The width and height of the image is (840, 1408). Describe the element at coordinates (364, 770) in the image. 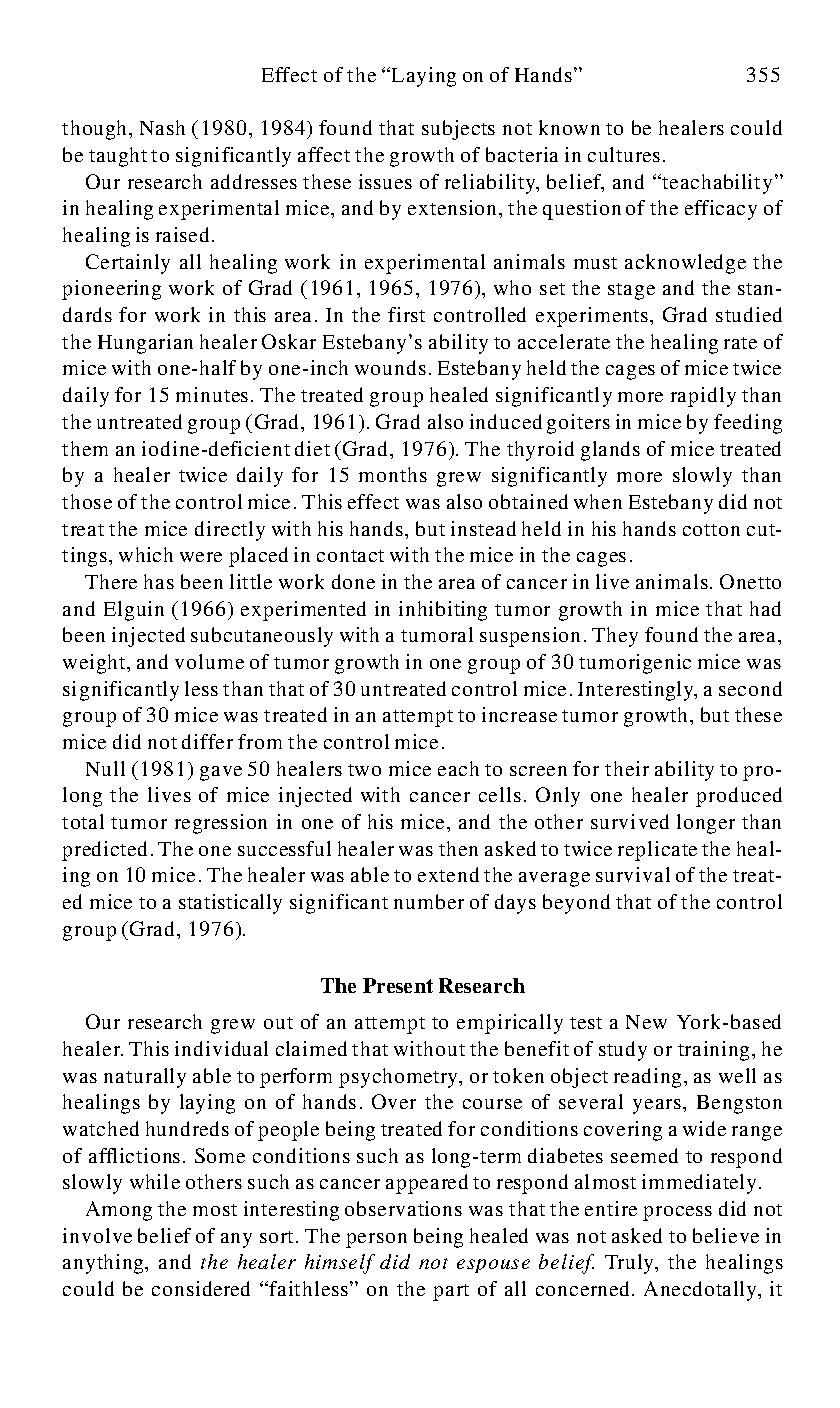

I see `two` at that location.
